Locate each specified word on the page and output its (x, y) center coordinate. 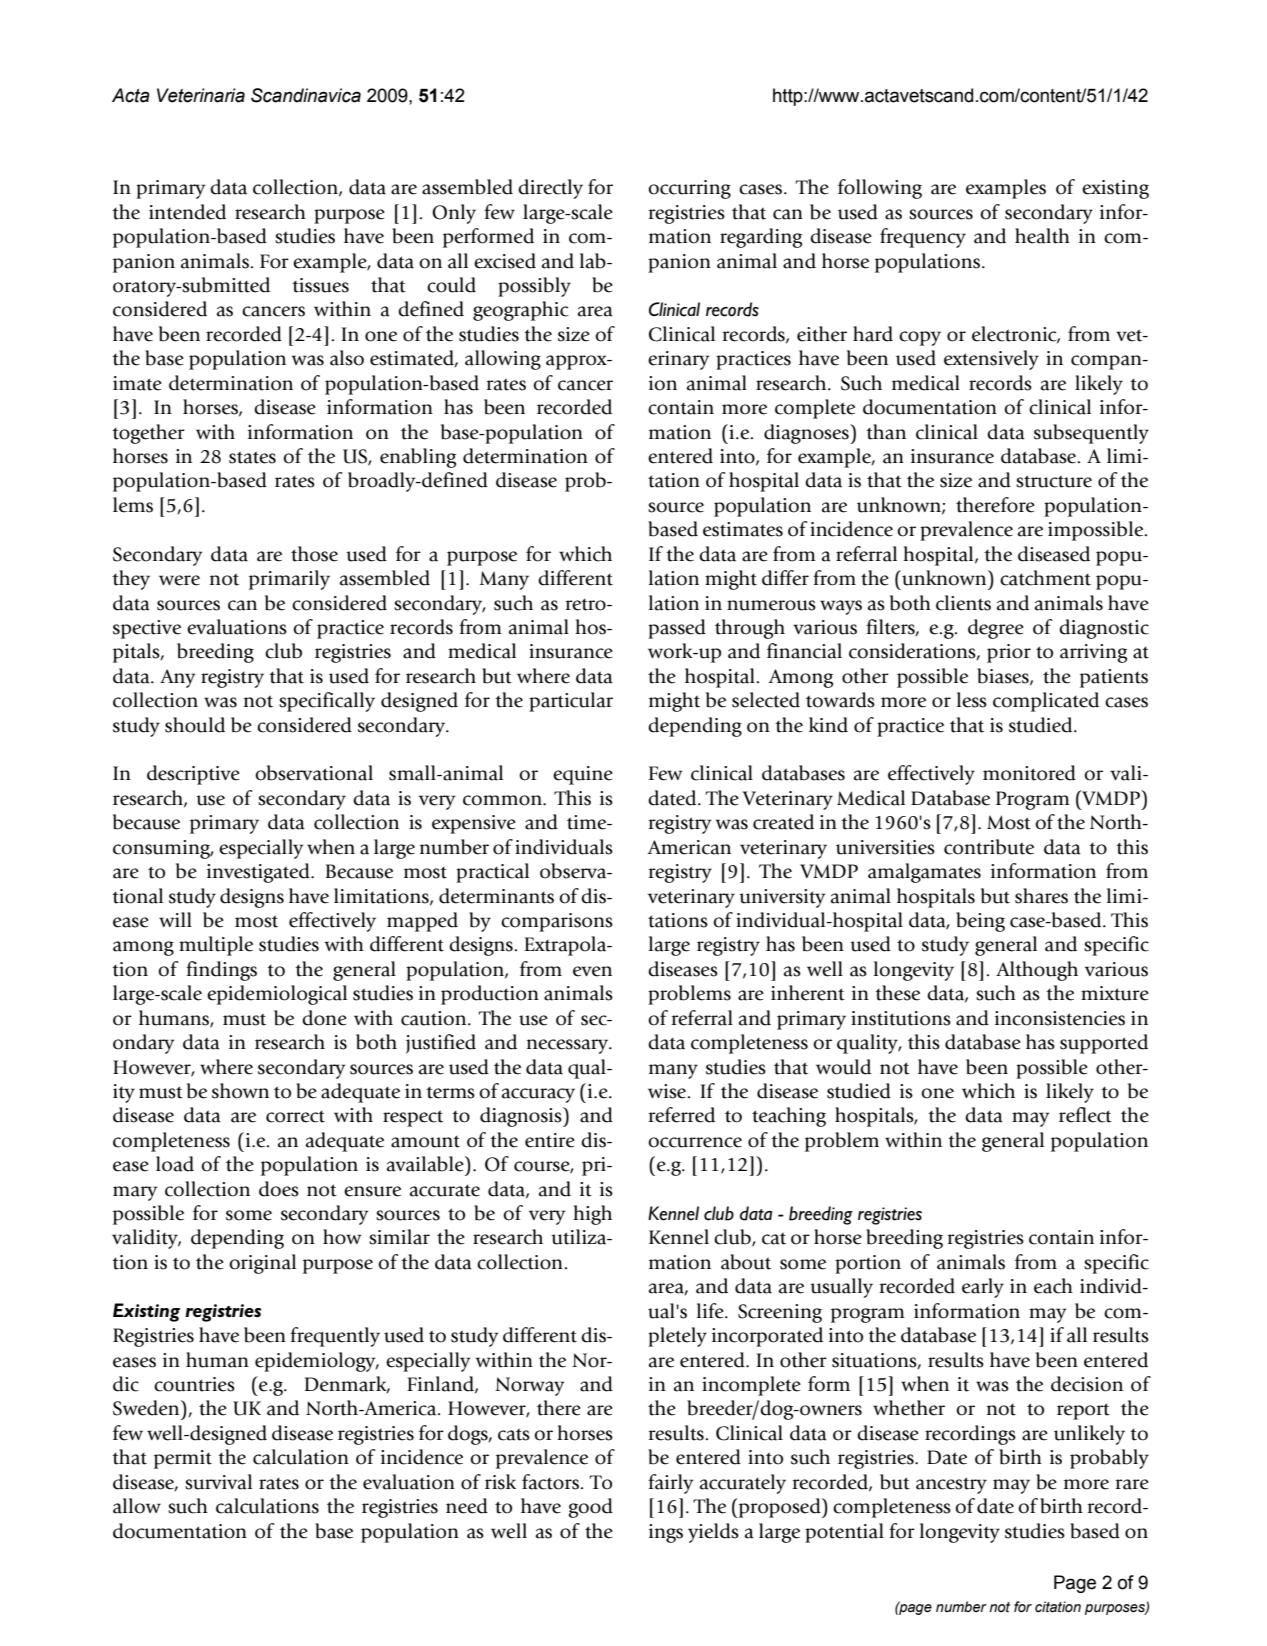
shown (240, 1091)
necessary (569, 1046)
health (1042, 236)
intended (187, 212)
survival (218, 1482)
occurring (689, 189)
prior (1009, 653)
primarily (289, 580)
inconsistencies (1060, 1018)
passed (677, 629)
